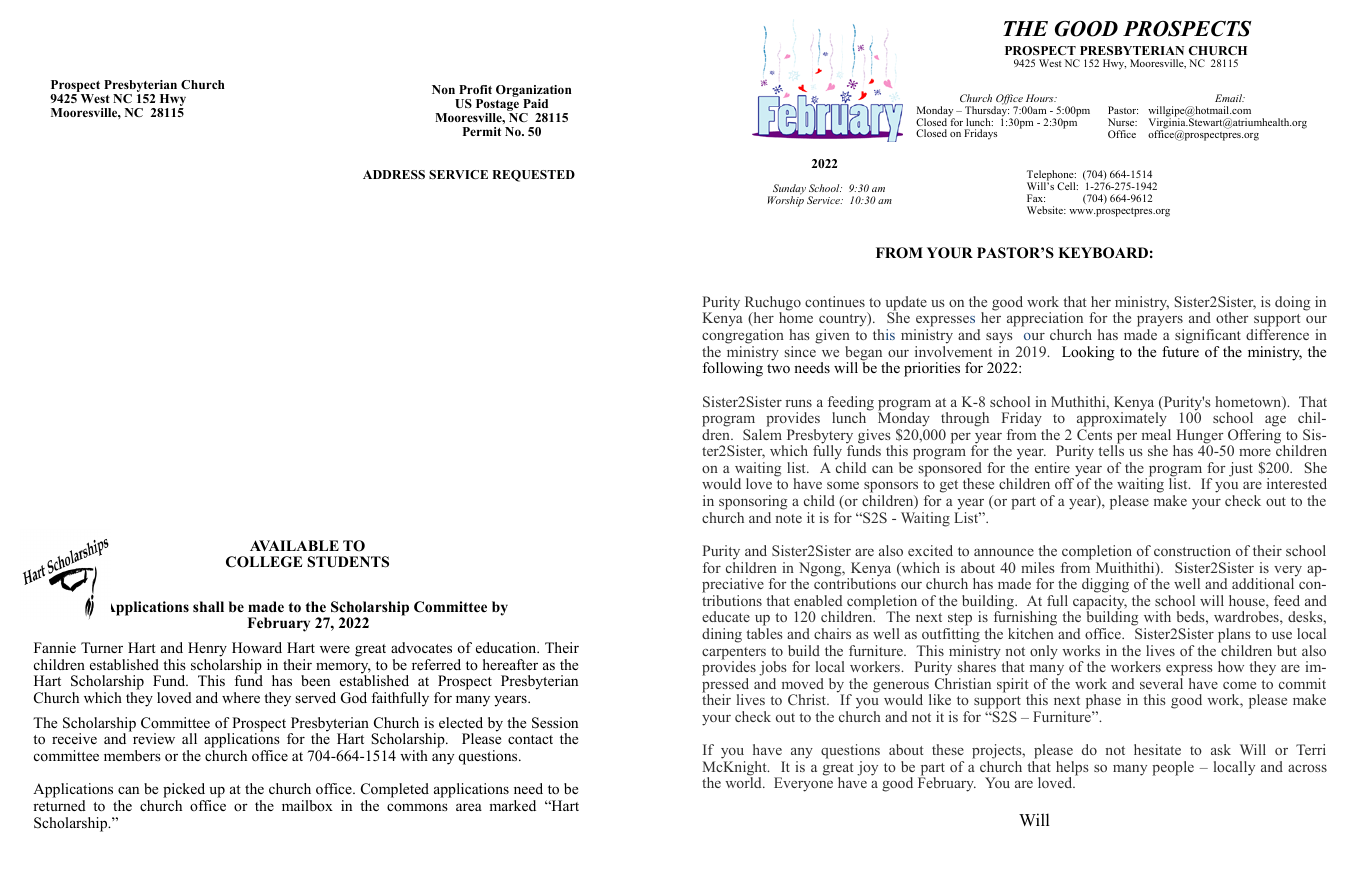 The image size is (1372, 887). What do you see at coordinates (184, 790) in the screenshot?
I see `picked` at bounding box center [184, 790].
